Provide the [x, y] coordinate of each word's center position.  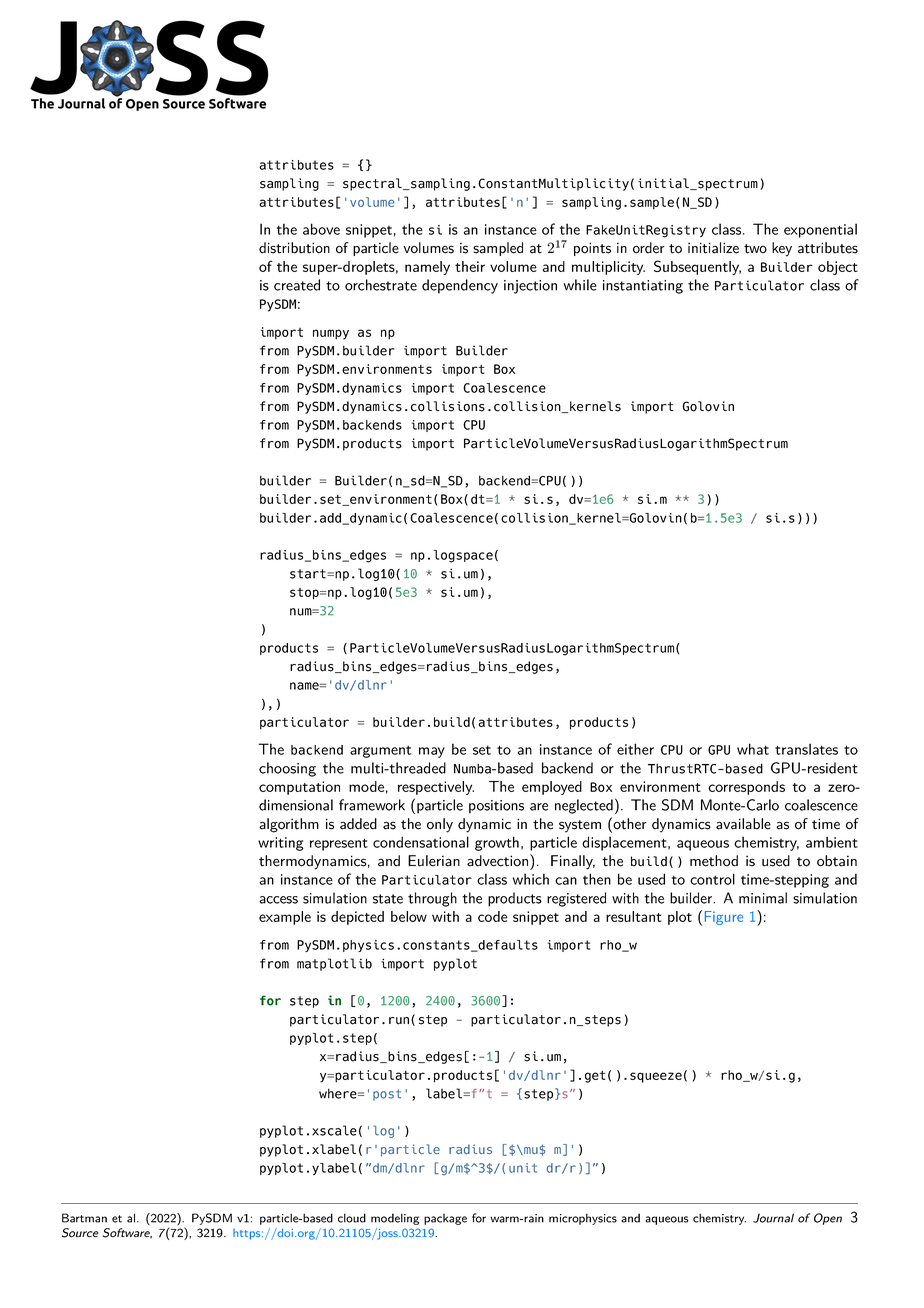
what [753, 749]
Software [127, 1233]
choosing [287, 769]
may [432, 752]
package [445, 1219]
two [755, 249]
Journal [773, 1218]
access [278, 900]
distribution [294, 248]
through [432, 899]
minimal [763, 898]
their [470, 266]
